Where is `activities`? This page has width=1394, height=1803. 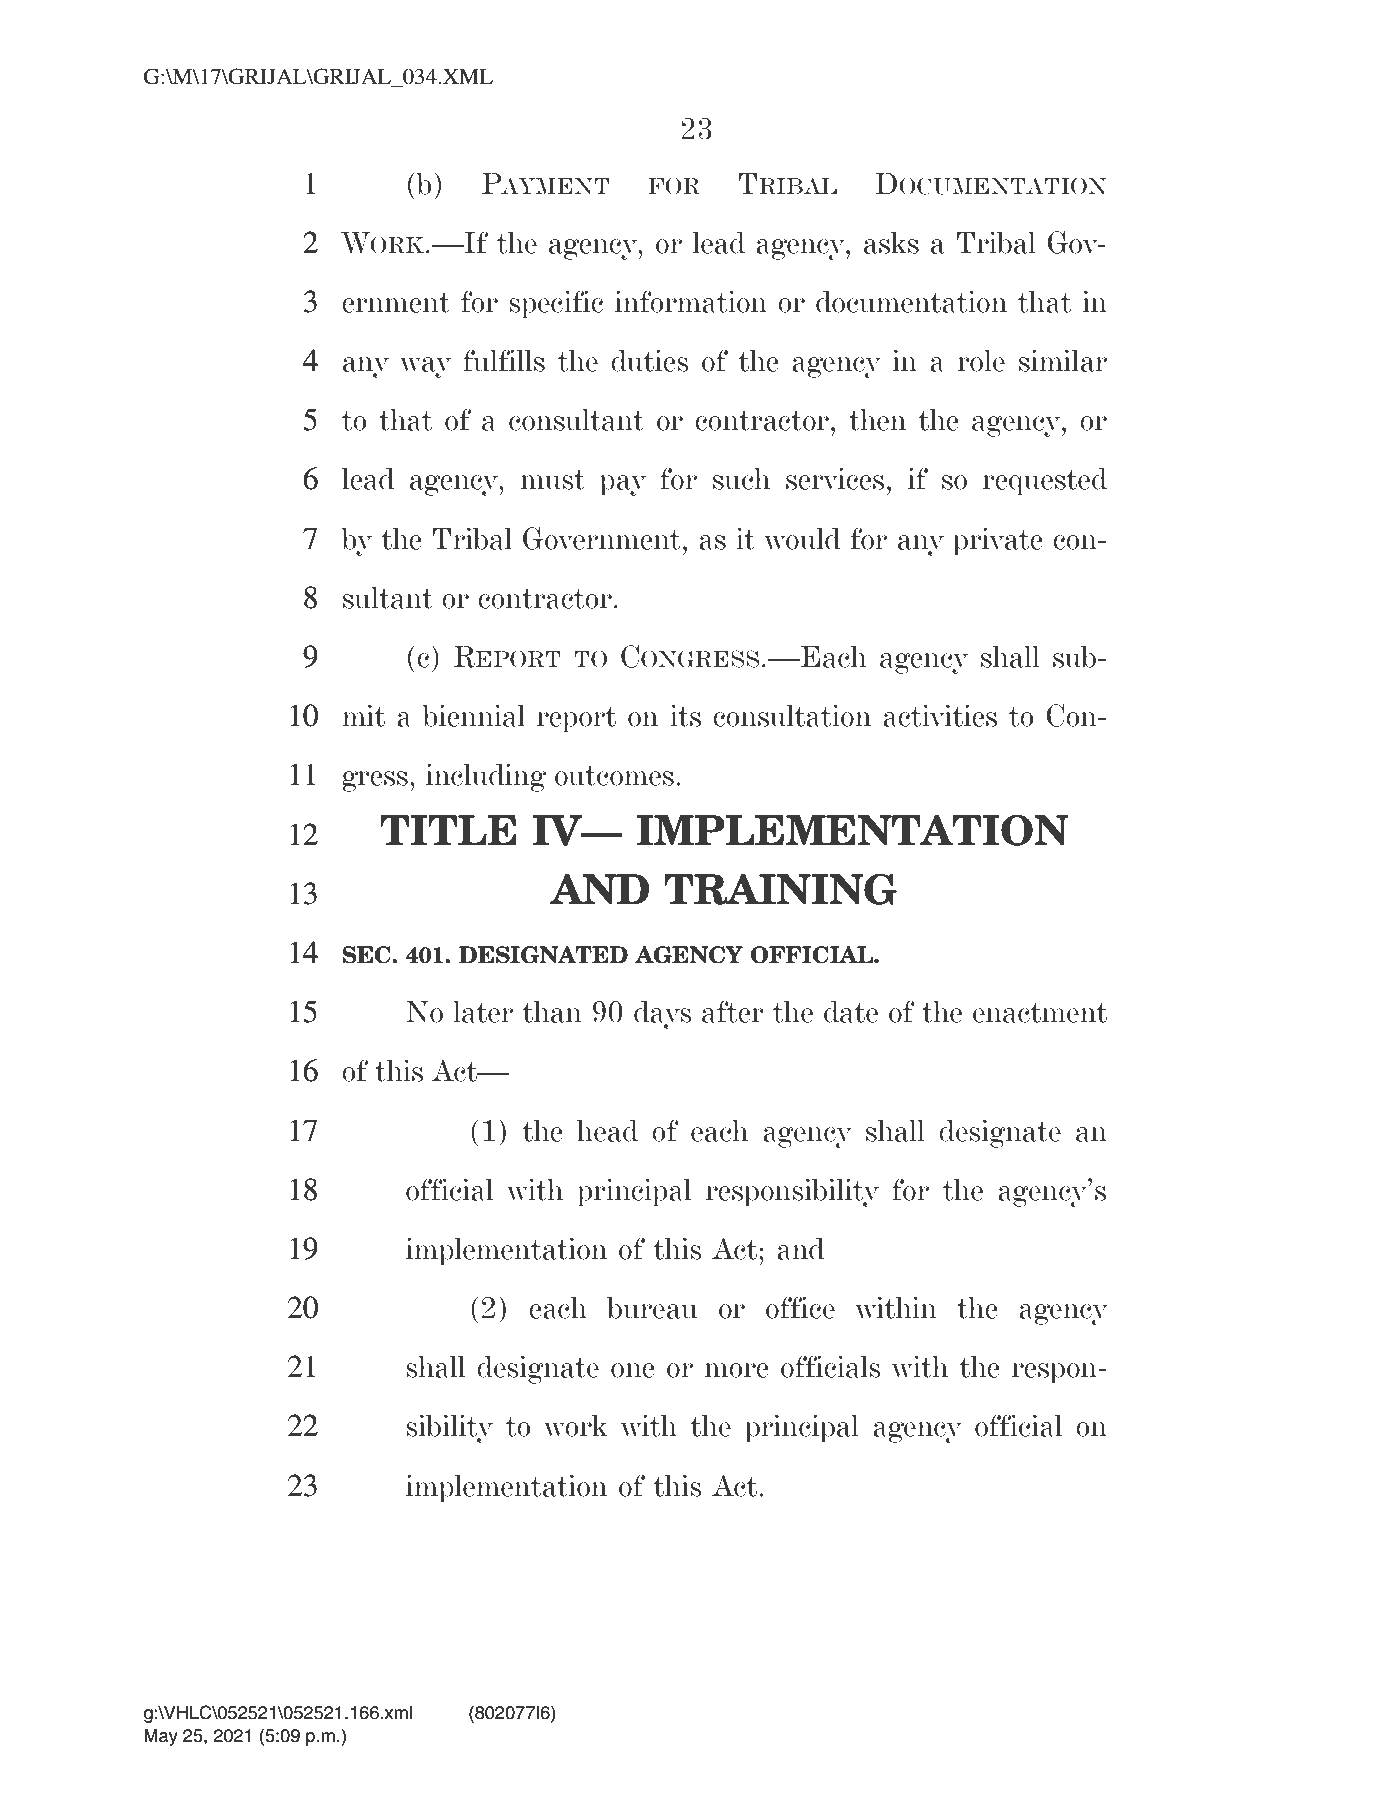
activities is located at coordinates (940, 715).
